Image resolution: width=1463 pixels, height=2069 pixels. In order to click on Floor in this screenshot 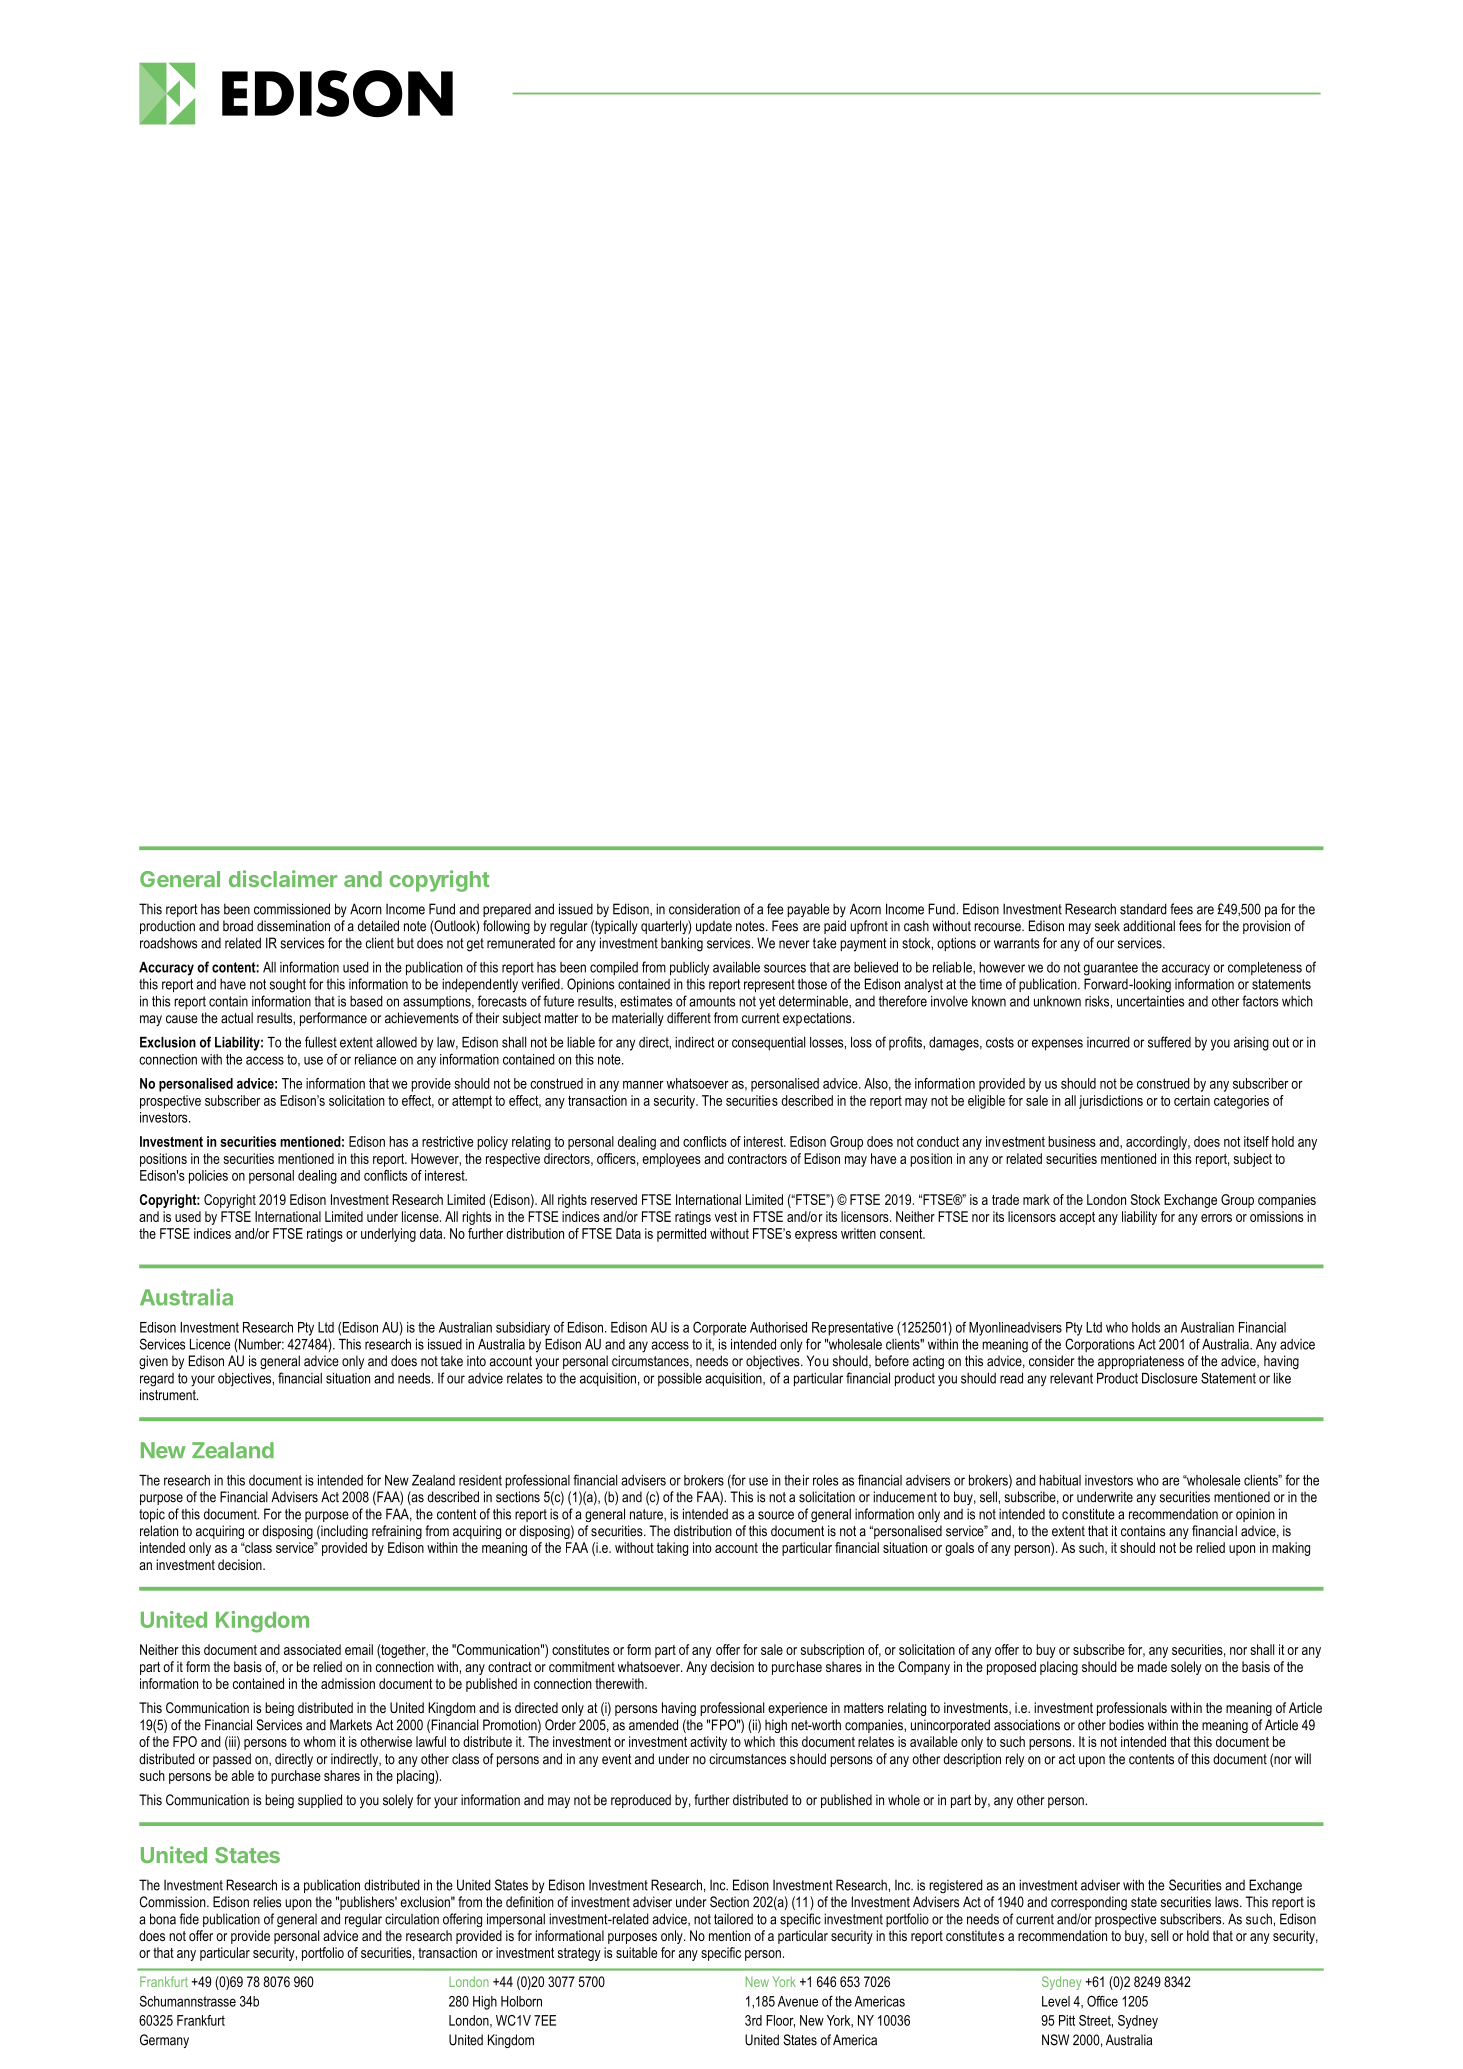, I will do `click(780, 2021)`.
